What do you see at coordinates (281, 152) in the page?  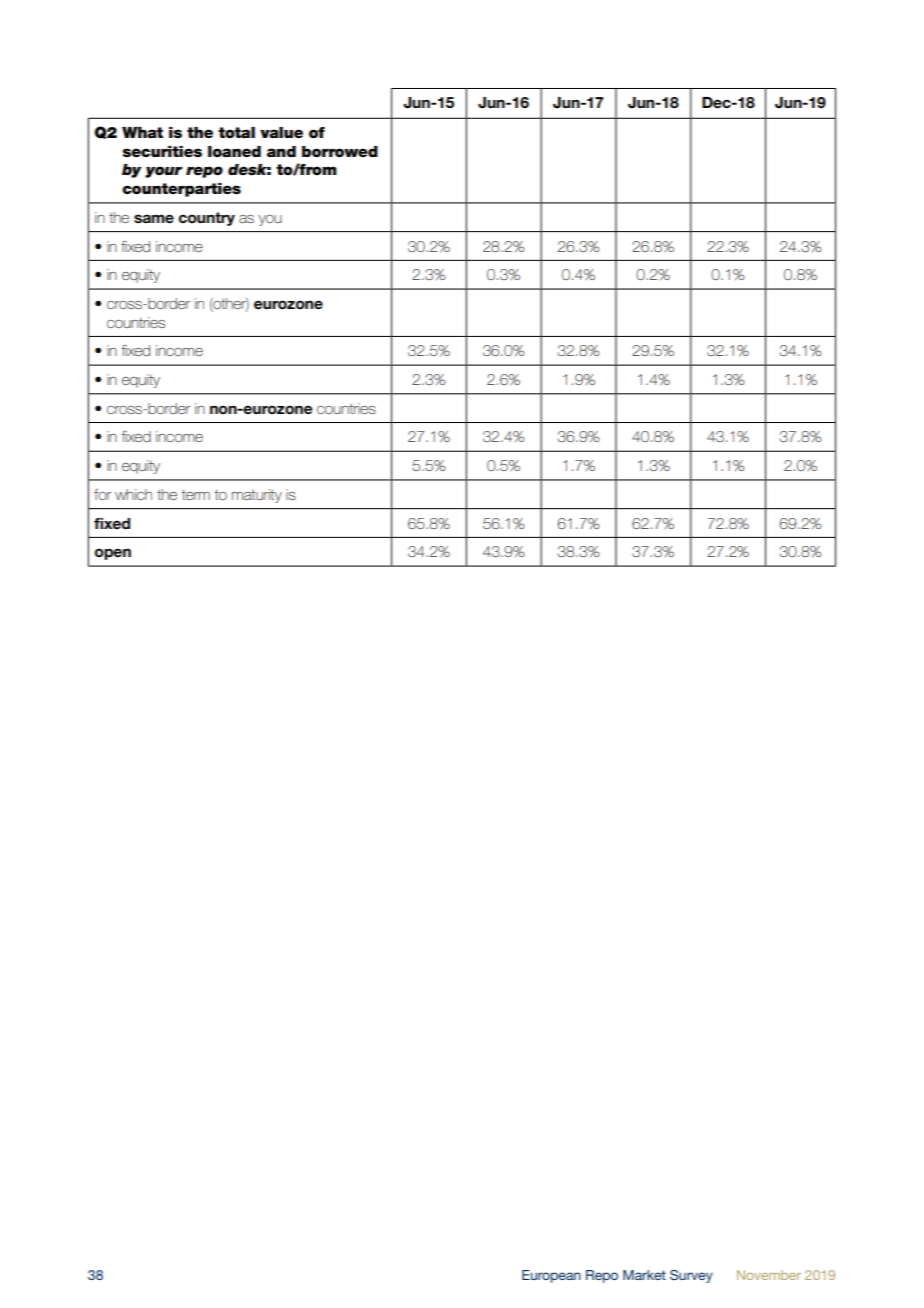 I see `and` at bounding box center [281, 152].
